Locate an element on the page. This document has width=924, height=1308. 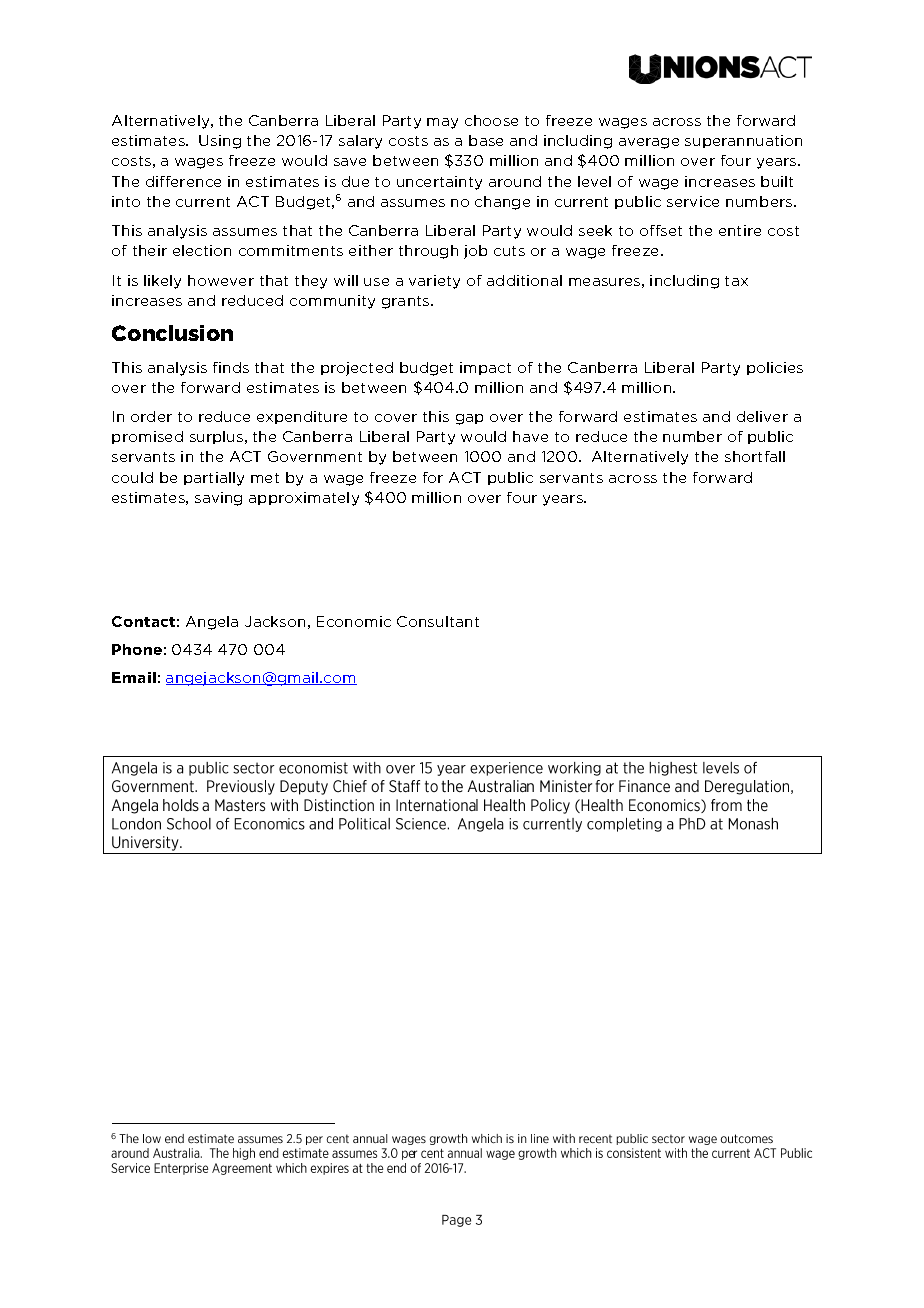
Using is located at coordinates (220, 142).
